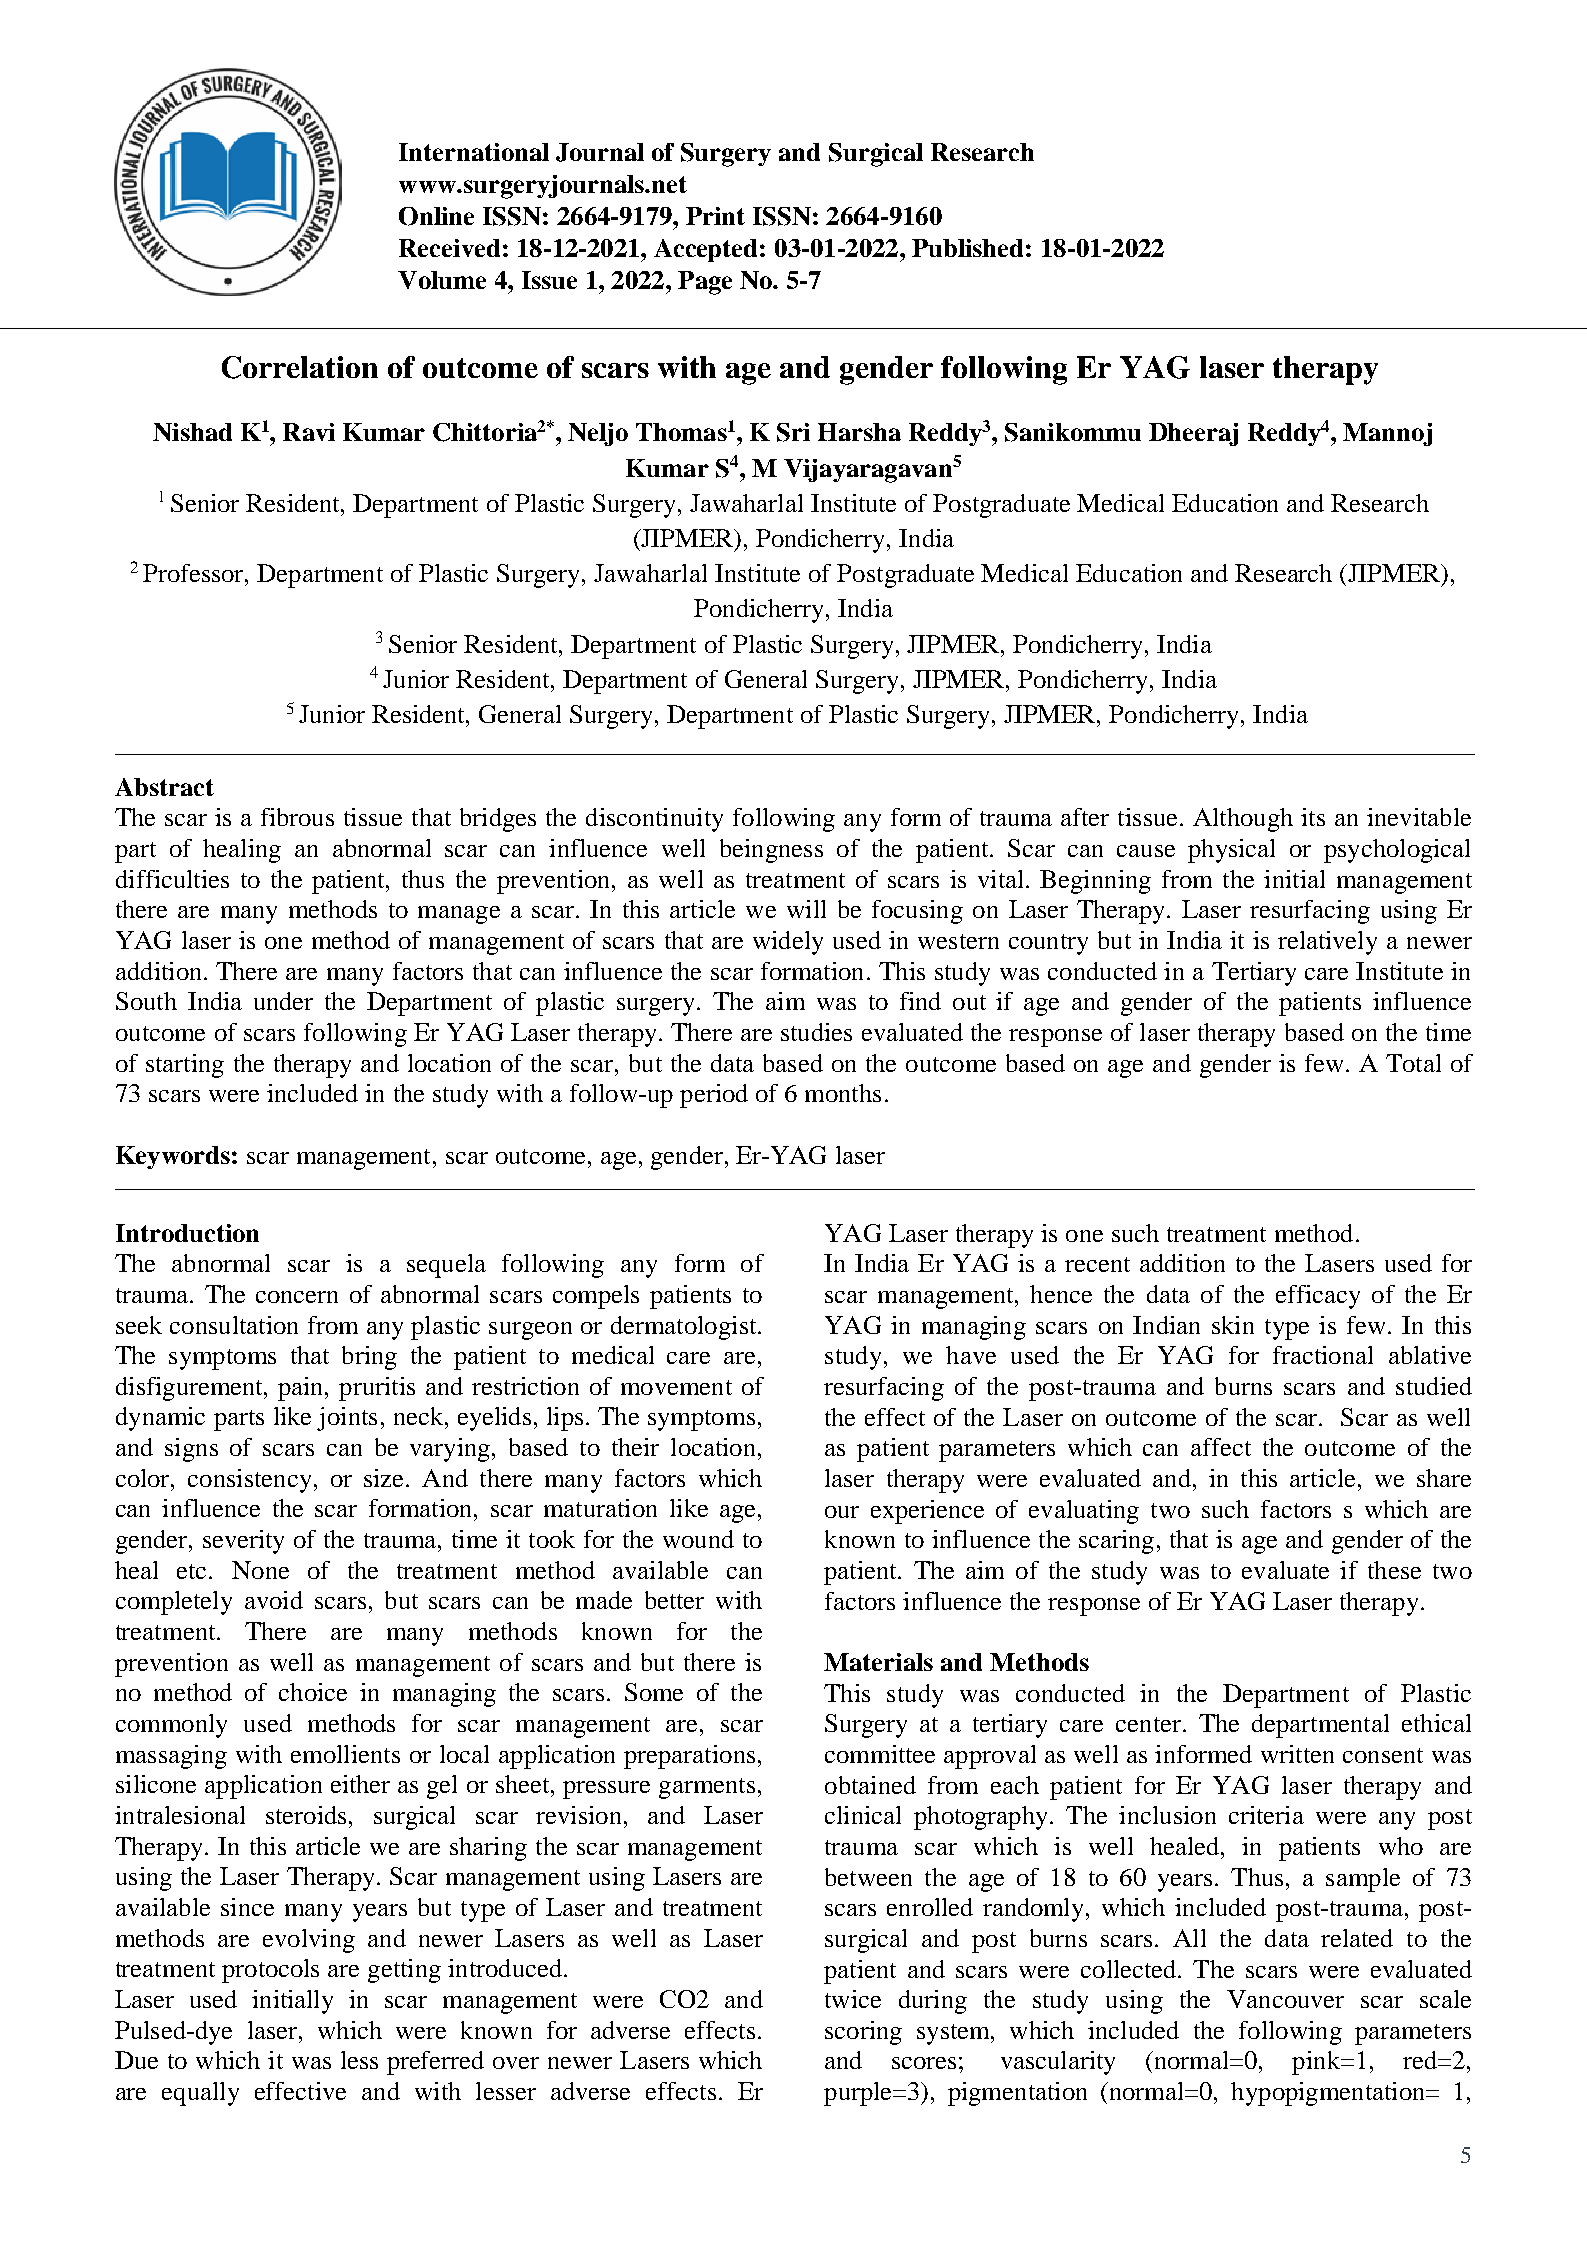  Describe the element at coordinates (1193, 434) in the document. I see `Dheeraj` at that location.
